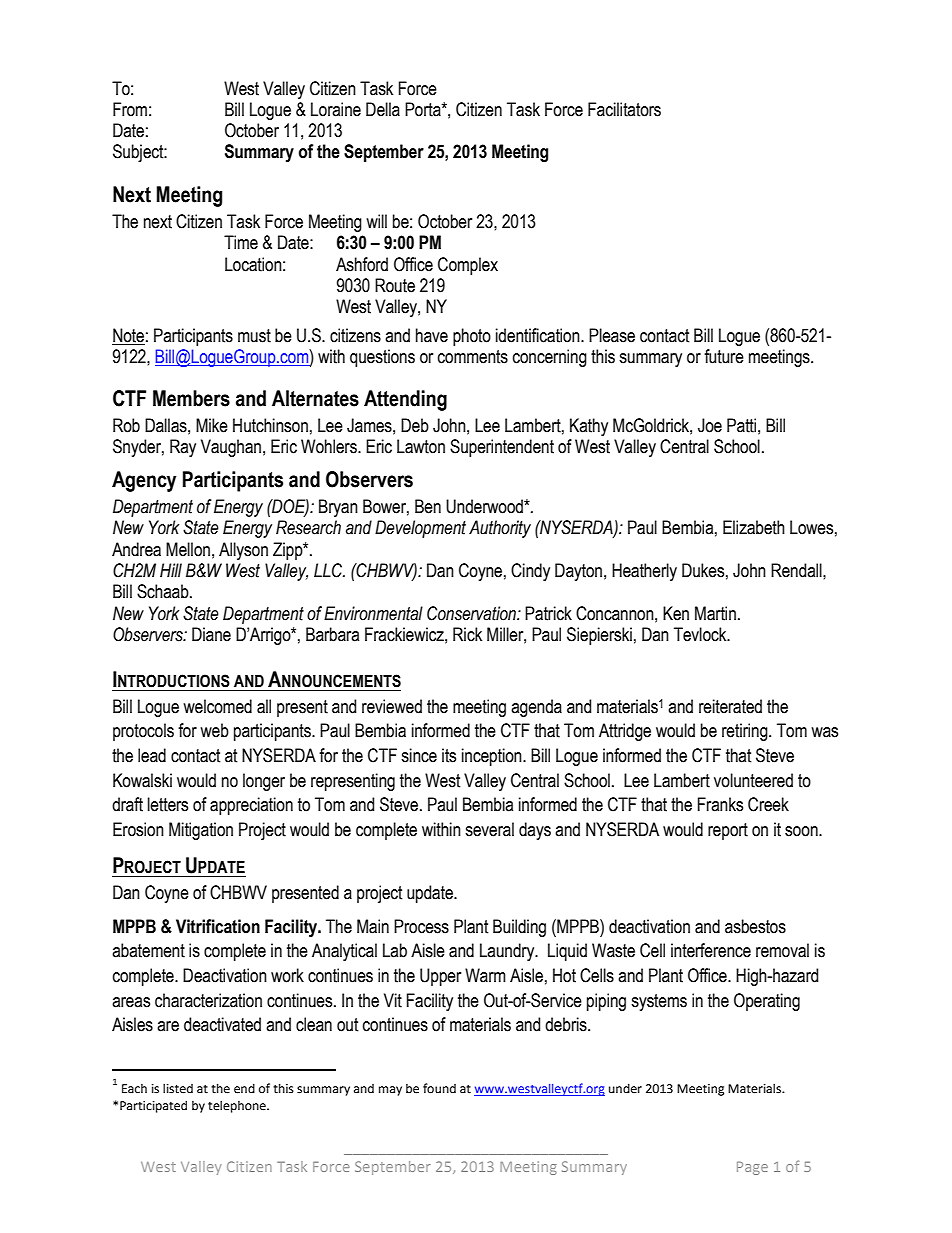 The height and width of the screenshot is (1233, 952). What do you see at coordinates (241, 242) in the screenshot?
I see `Time` at bounding box center [241, 242].
